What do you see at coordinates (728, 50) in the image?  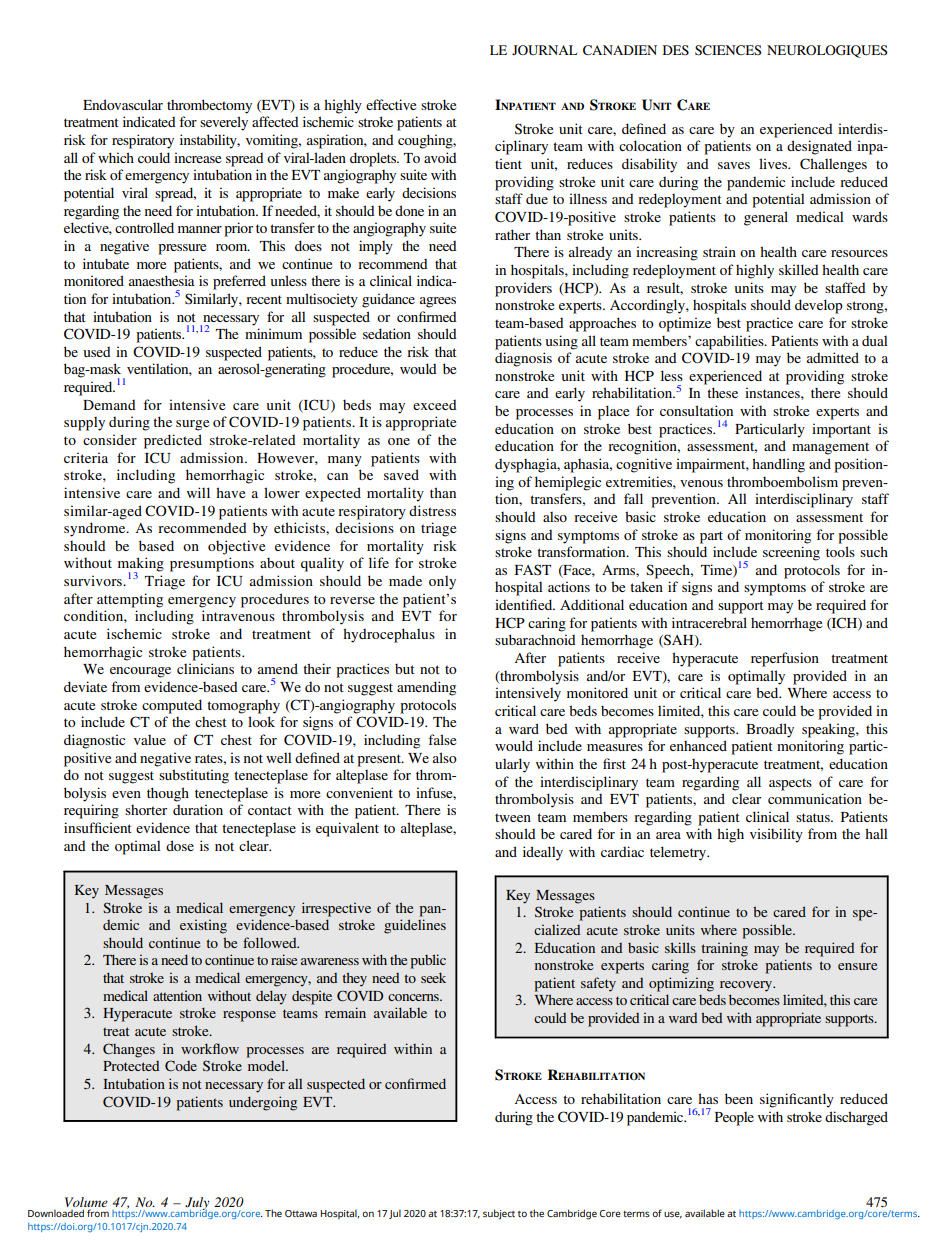 I see `SCIENCES` at bounding box center [728, 50].
